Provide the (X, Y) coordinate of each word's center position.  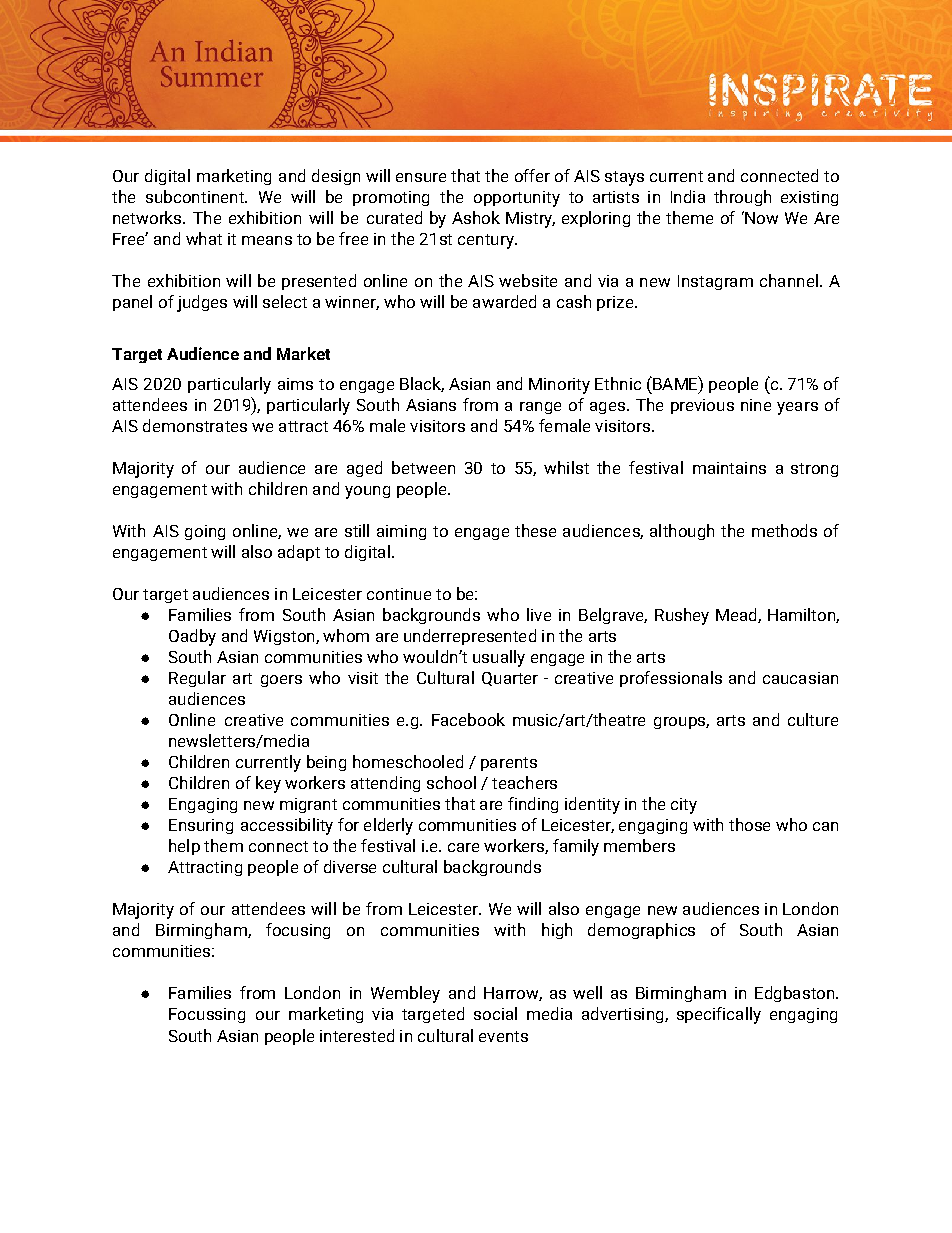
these (535, 530)
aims (295, 384)
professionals (671, 679)
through (742, 198)
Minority (559, 386)
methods (784, 530)
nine (756, 405)
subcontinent (196, 196)
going (205, 532)
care (463, 847)
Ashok (476, 217)
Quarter (510, 679)
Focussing (207, 1015)
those (749, 824)
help (184, 847)
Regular (197, 679)
